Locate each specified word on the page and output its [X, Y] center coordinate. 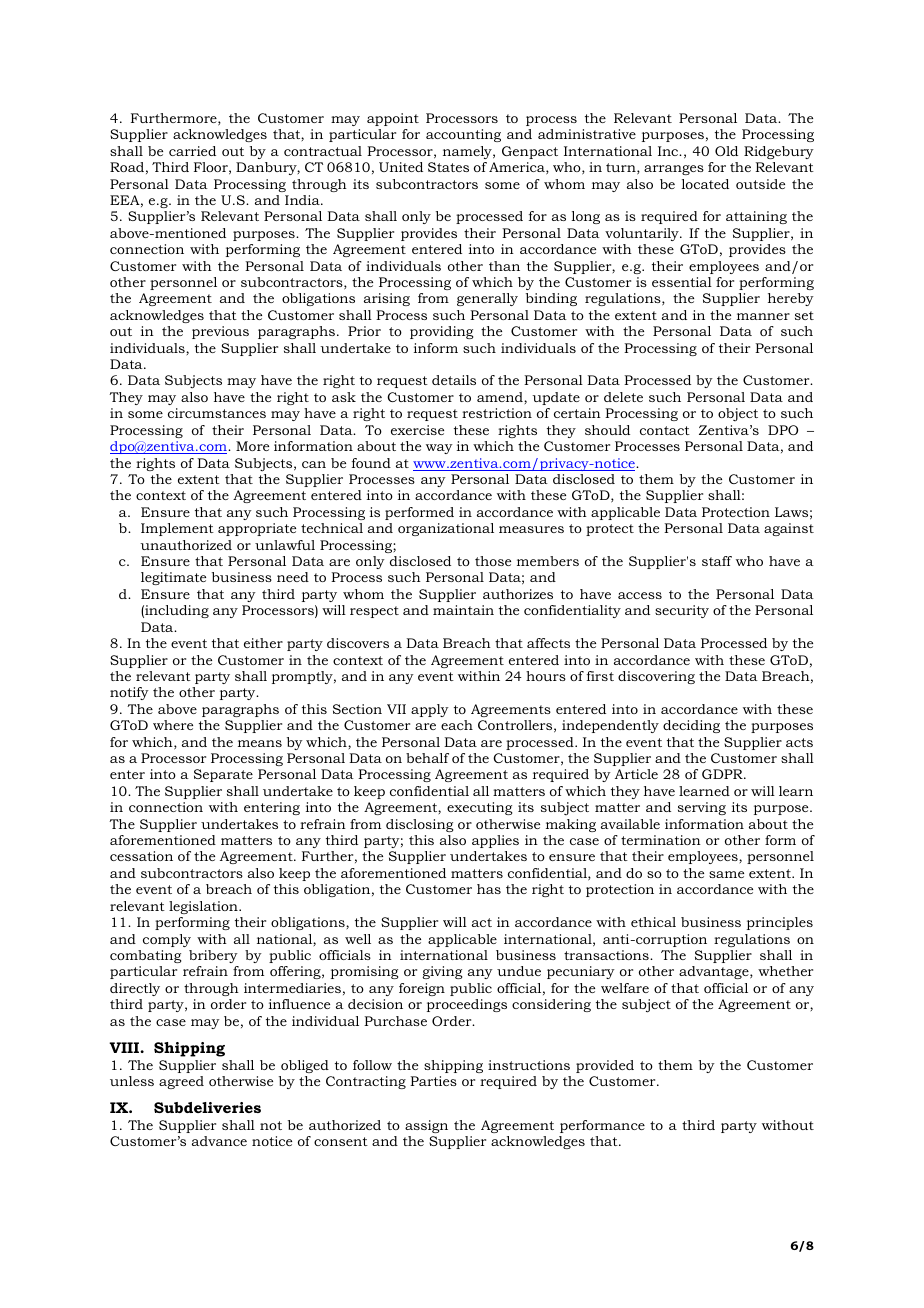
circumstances [217, 413]
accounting [463, 135]
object [738, 414]
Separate [223, 775]
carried [192, 151]
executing [479, 808]
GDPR [723, 774]
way [439, 449]
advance [219, 1141]
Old [726, 151]
